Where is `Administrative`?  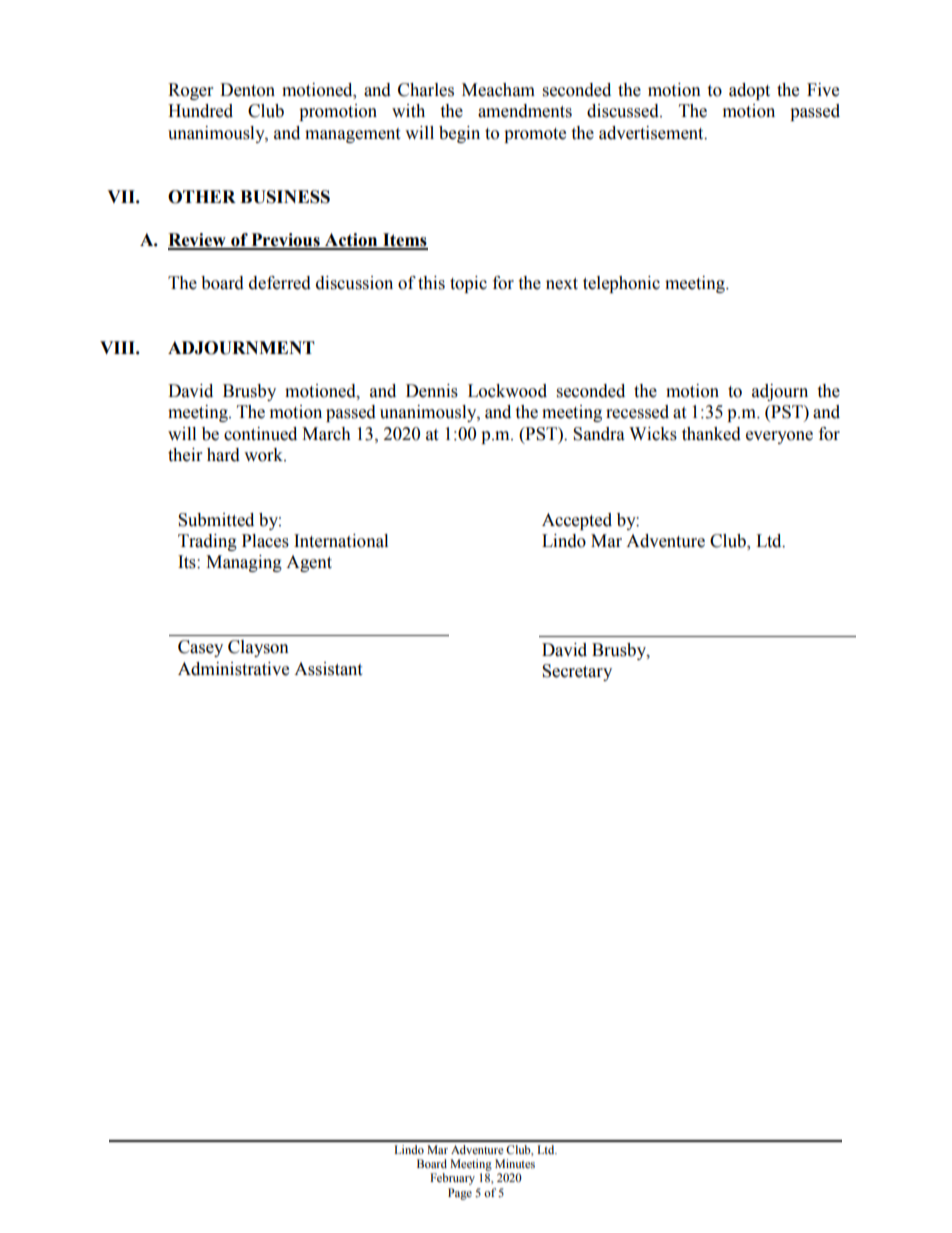 Administrative is located at coordinates (233, 669).
